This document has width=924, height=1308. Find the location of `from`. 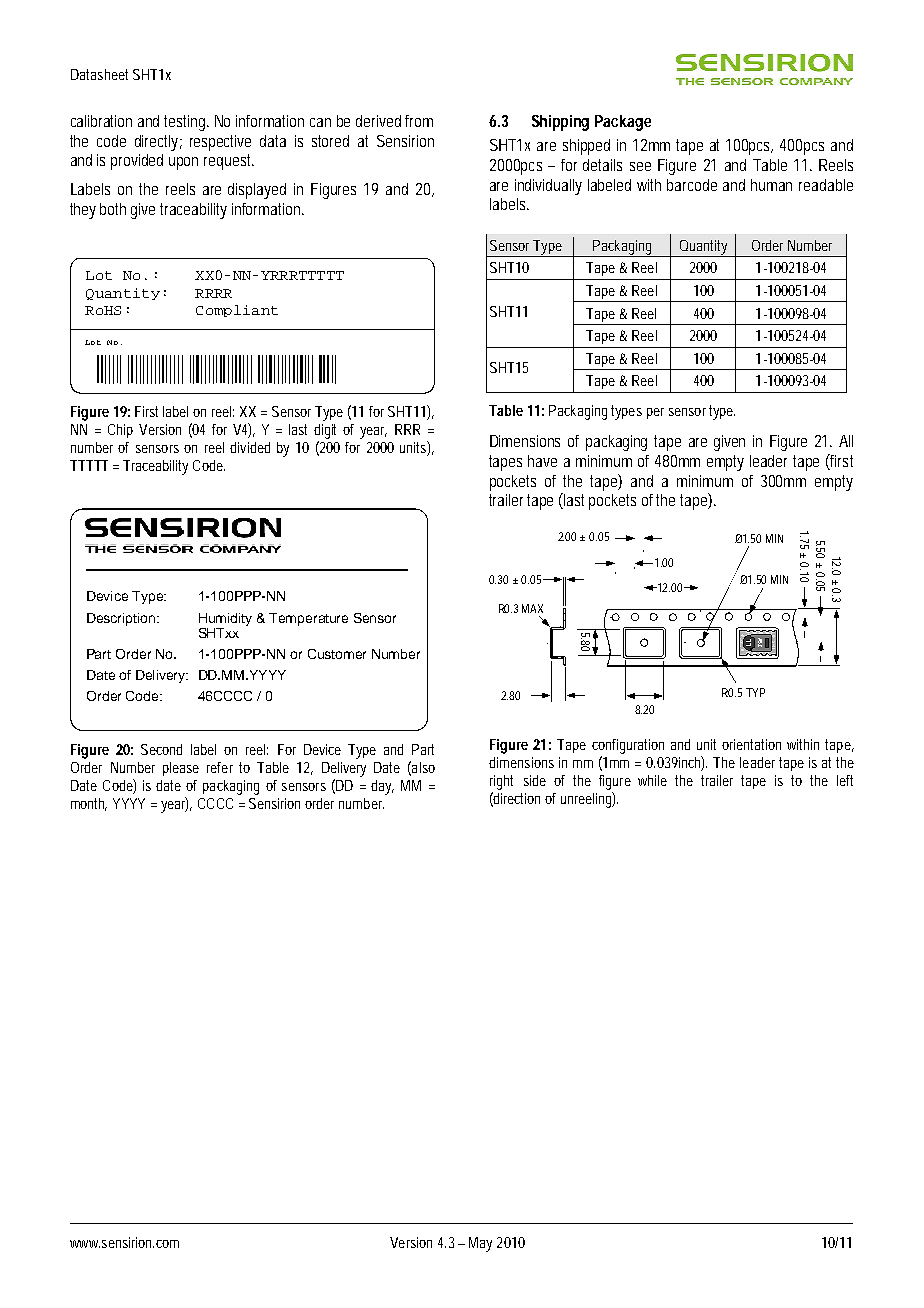

from is located at coordinates (419, 121).
